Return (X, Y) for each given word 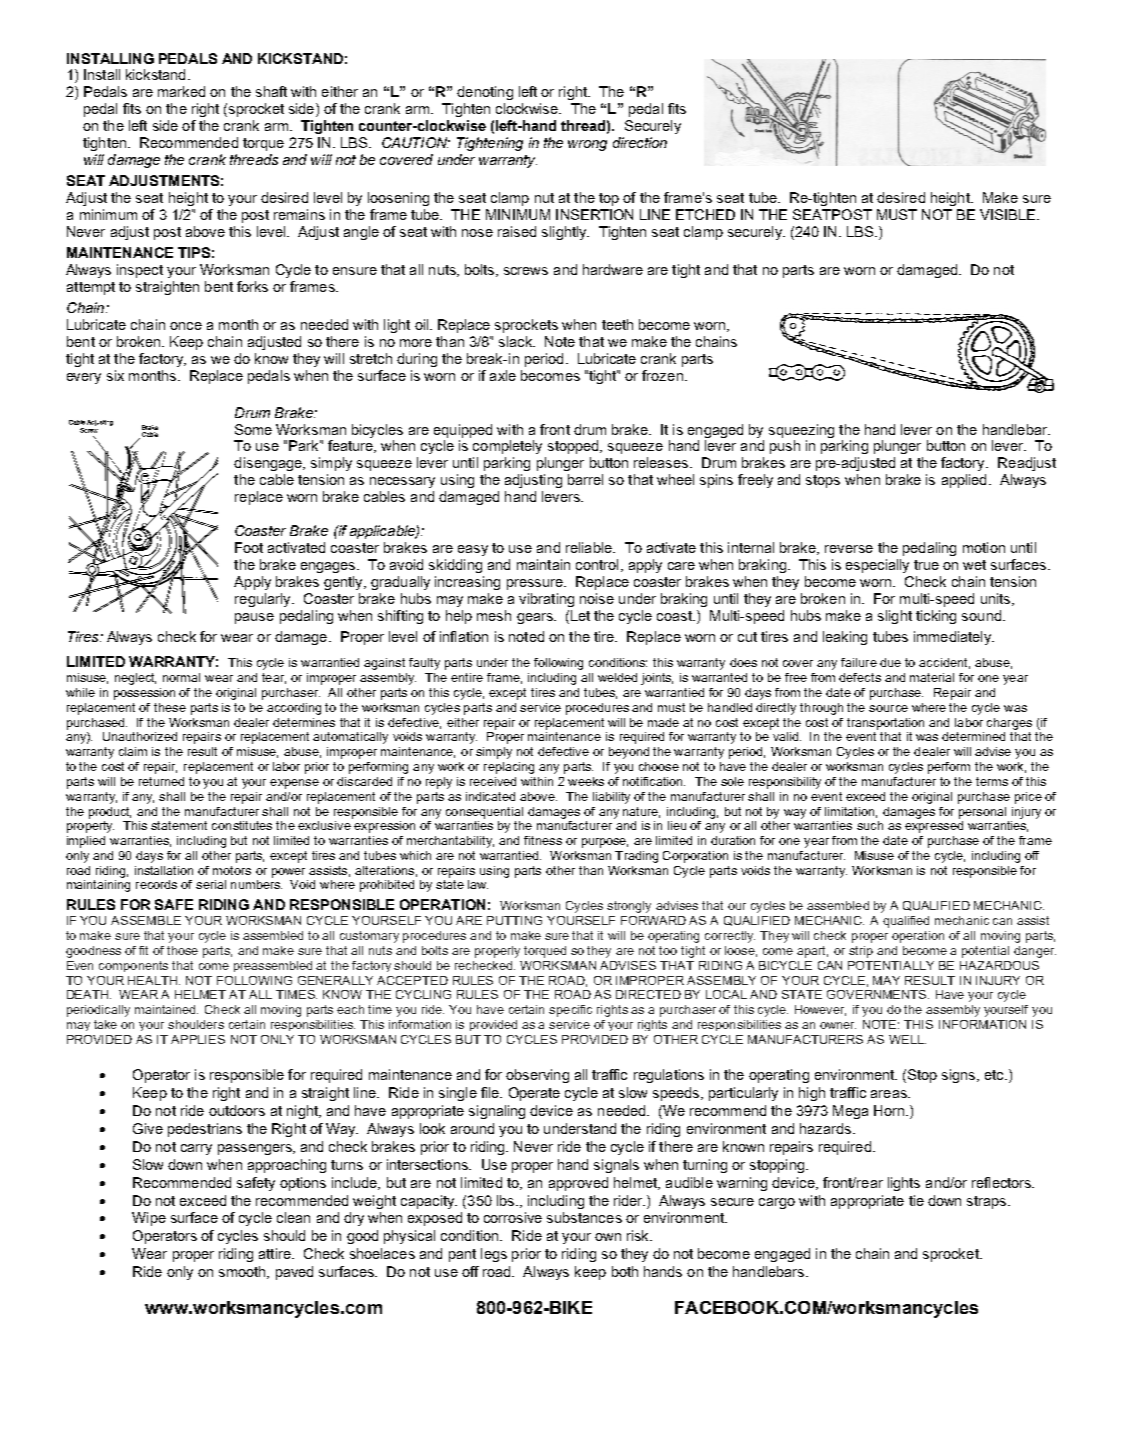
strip (861, 952)
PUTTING (514, 920)
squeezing (801, 431)
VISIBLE (1007, 214)
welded (617, 677)
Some (253, 429)
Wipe (149, 1219)
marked (181, 91)
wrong (587, 145)
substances (584, 1217)
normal (181, 677)
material (932, 677)
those (182, 950)
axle (503, 375)
